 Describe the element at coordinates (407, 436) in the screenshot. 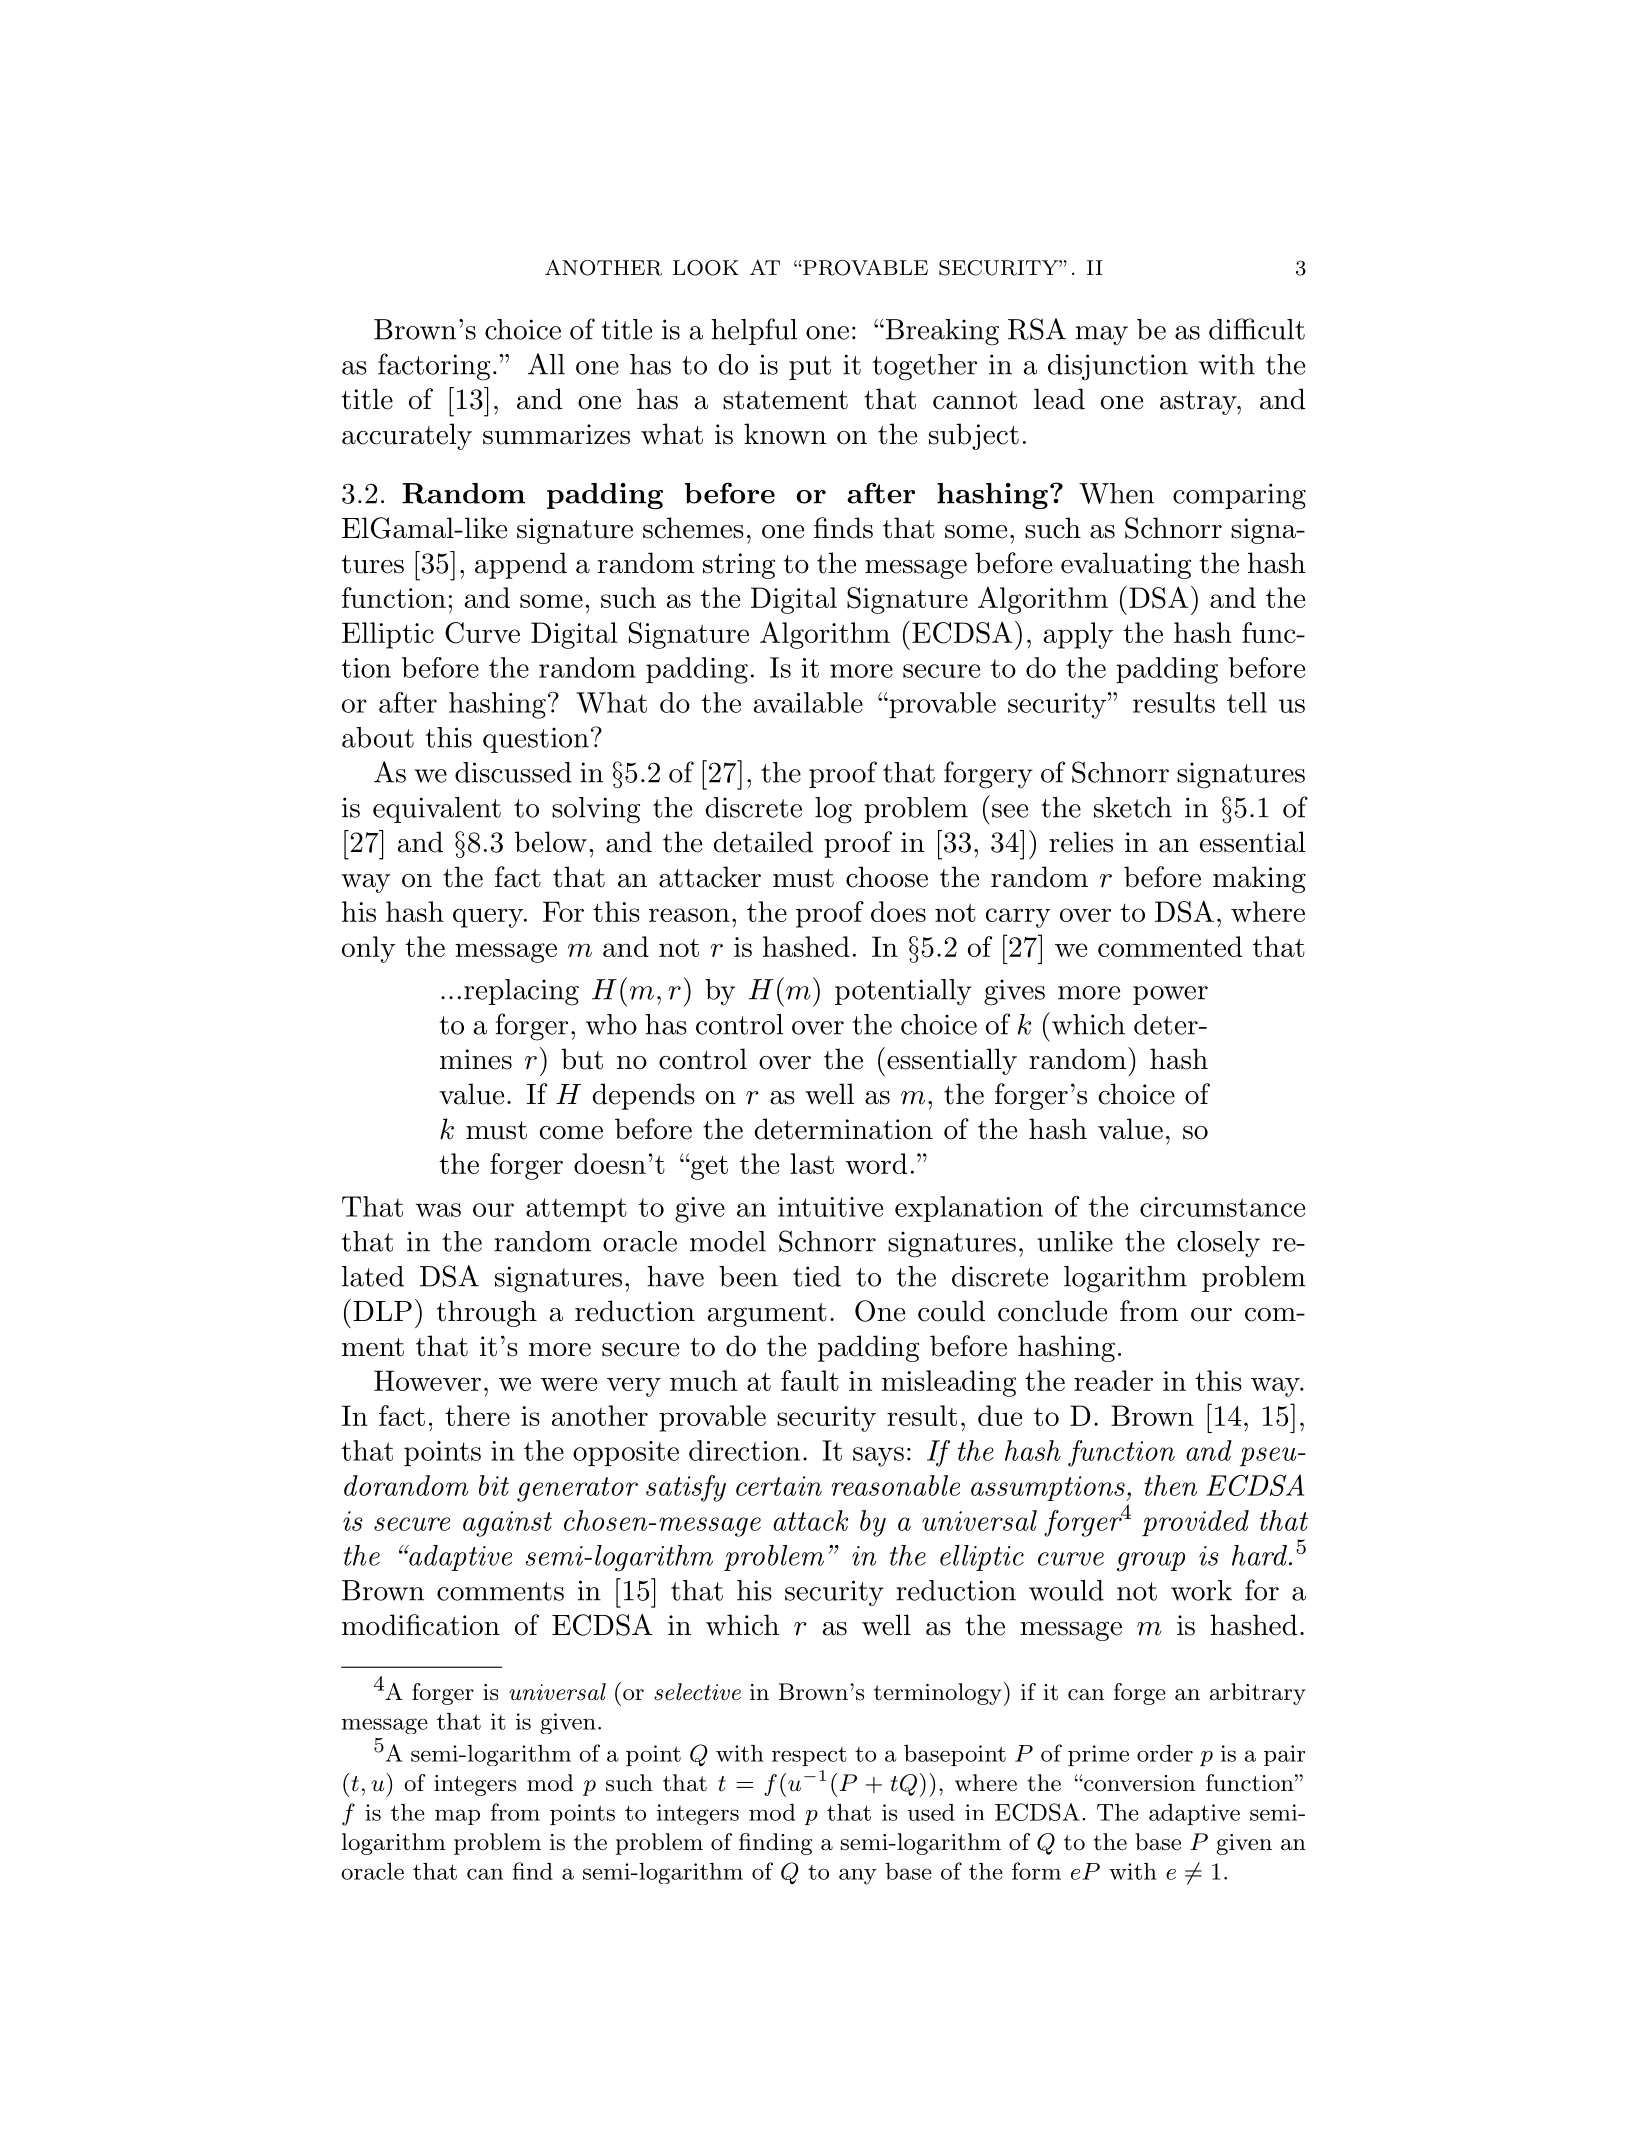

I see `accurately` at that location.
